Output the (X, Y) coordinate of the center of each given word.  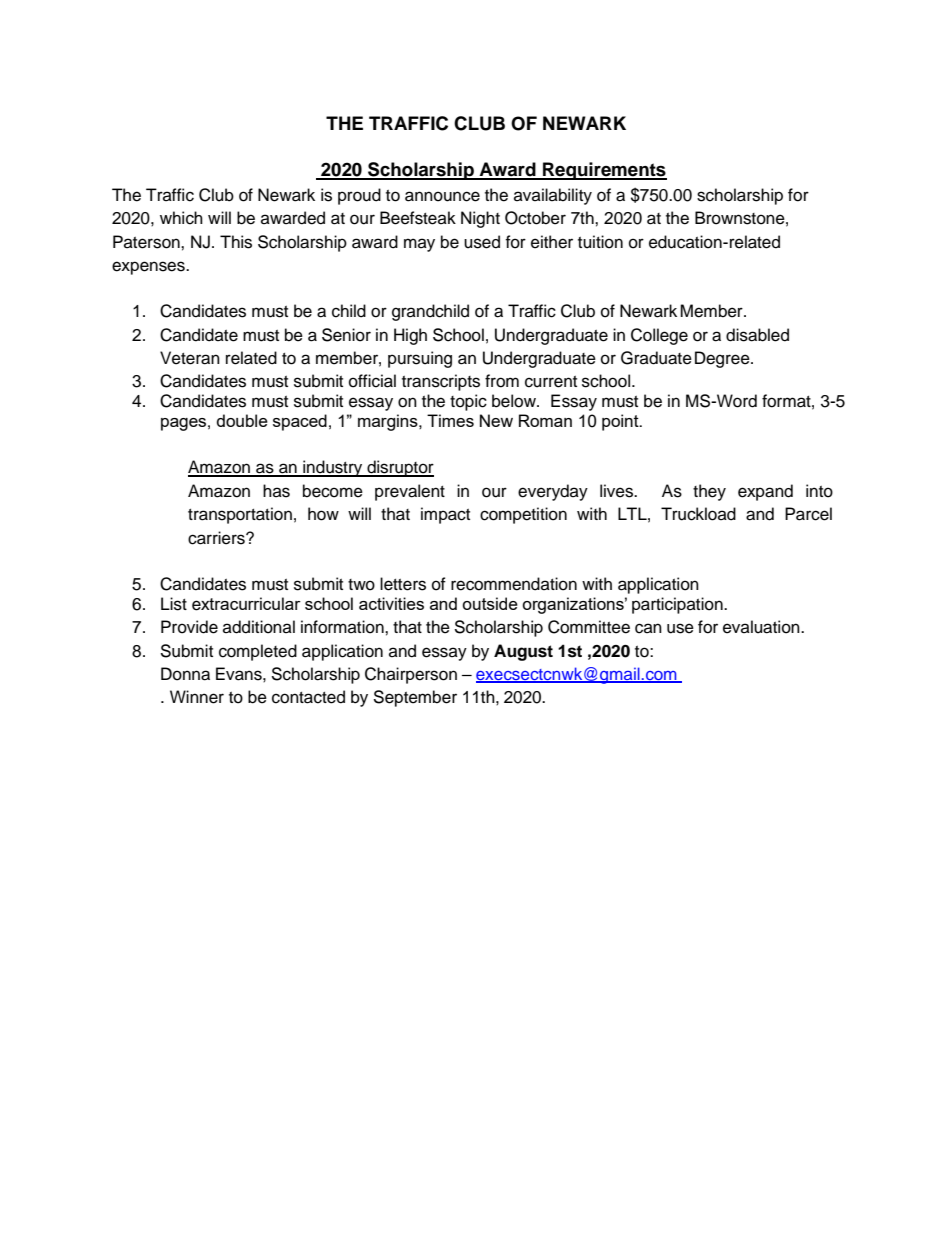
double (242, 420)
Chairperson (411, 675)
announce (442, 196)
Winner (197, 697)
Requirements (604, 171)
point (621, 422)
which (181, 218)
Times (450, 420)
